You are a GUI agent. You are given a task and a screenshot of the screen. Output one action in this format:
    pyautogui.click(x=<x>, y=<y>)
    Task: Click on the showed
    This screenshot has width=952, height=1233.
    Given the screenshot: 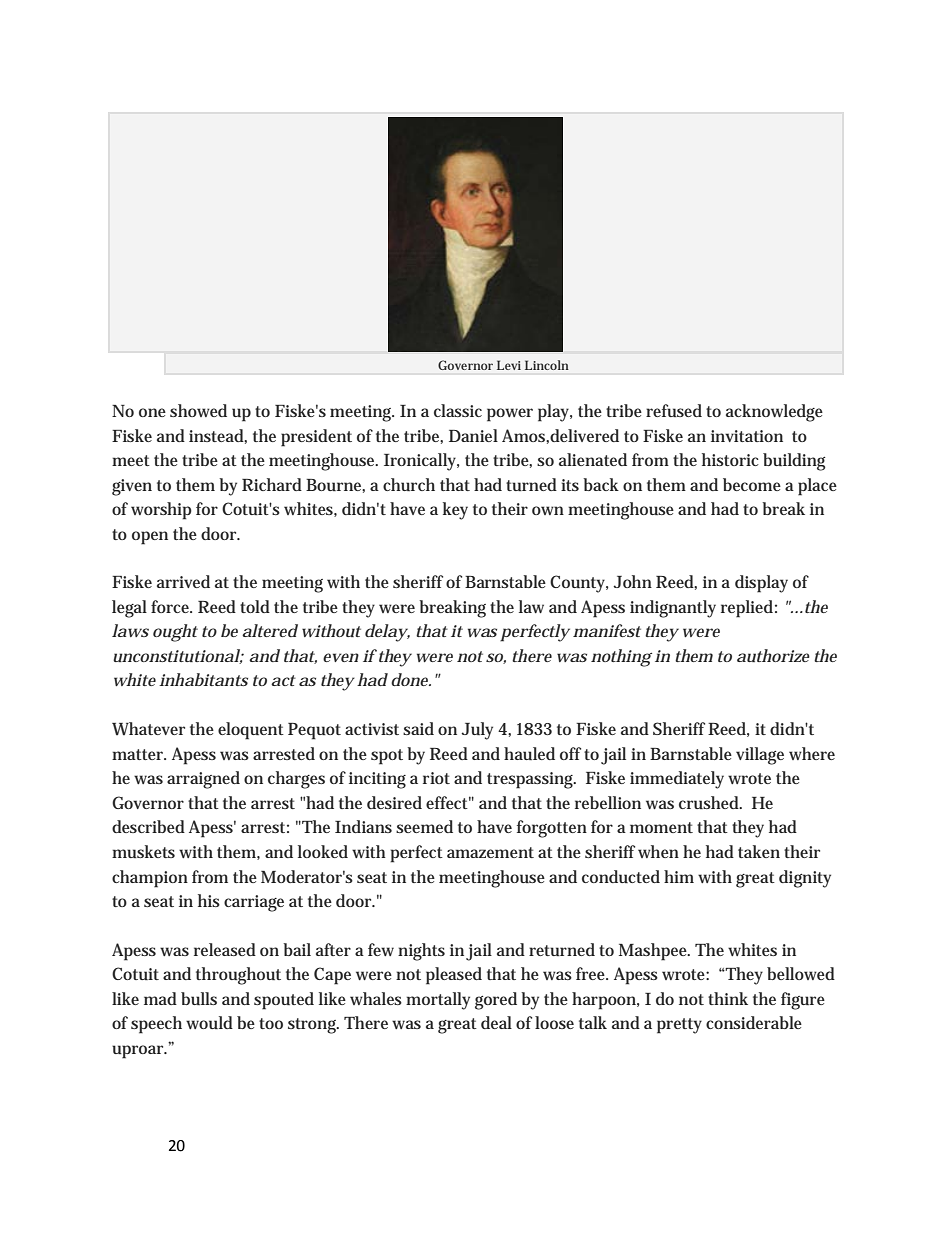 What is the action you would take?
    pyautogui.click(x=198, y=410)
